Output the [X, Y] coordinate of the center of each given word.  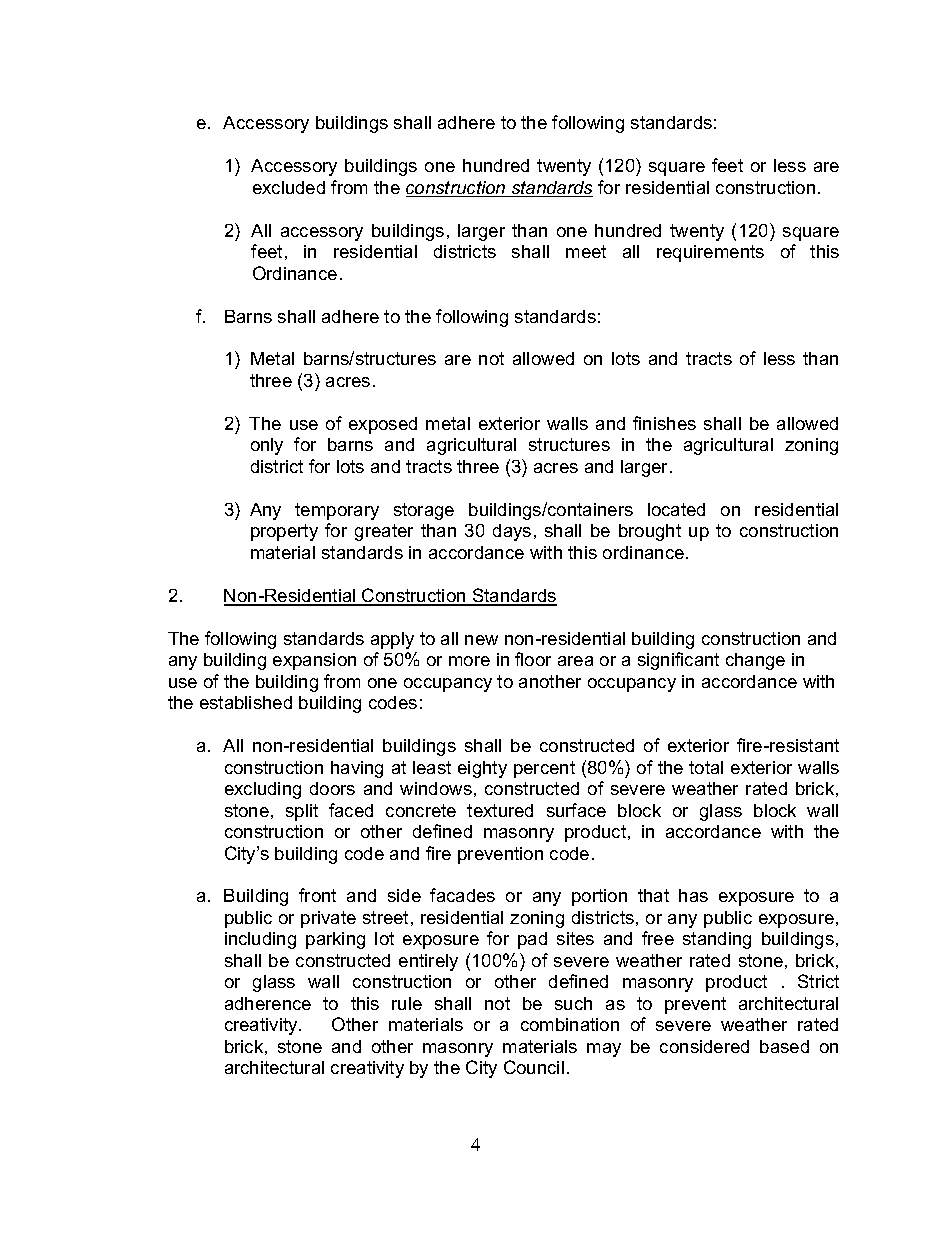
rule [407, 1003]
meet [586, 251]
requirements [710, 253]
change [755, 661]
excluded [289, 187]
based [784, 1046]
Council [534, 1067]
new [481, 640]
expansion [314, 661]
